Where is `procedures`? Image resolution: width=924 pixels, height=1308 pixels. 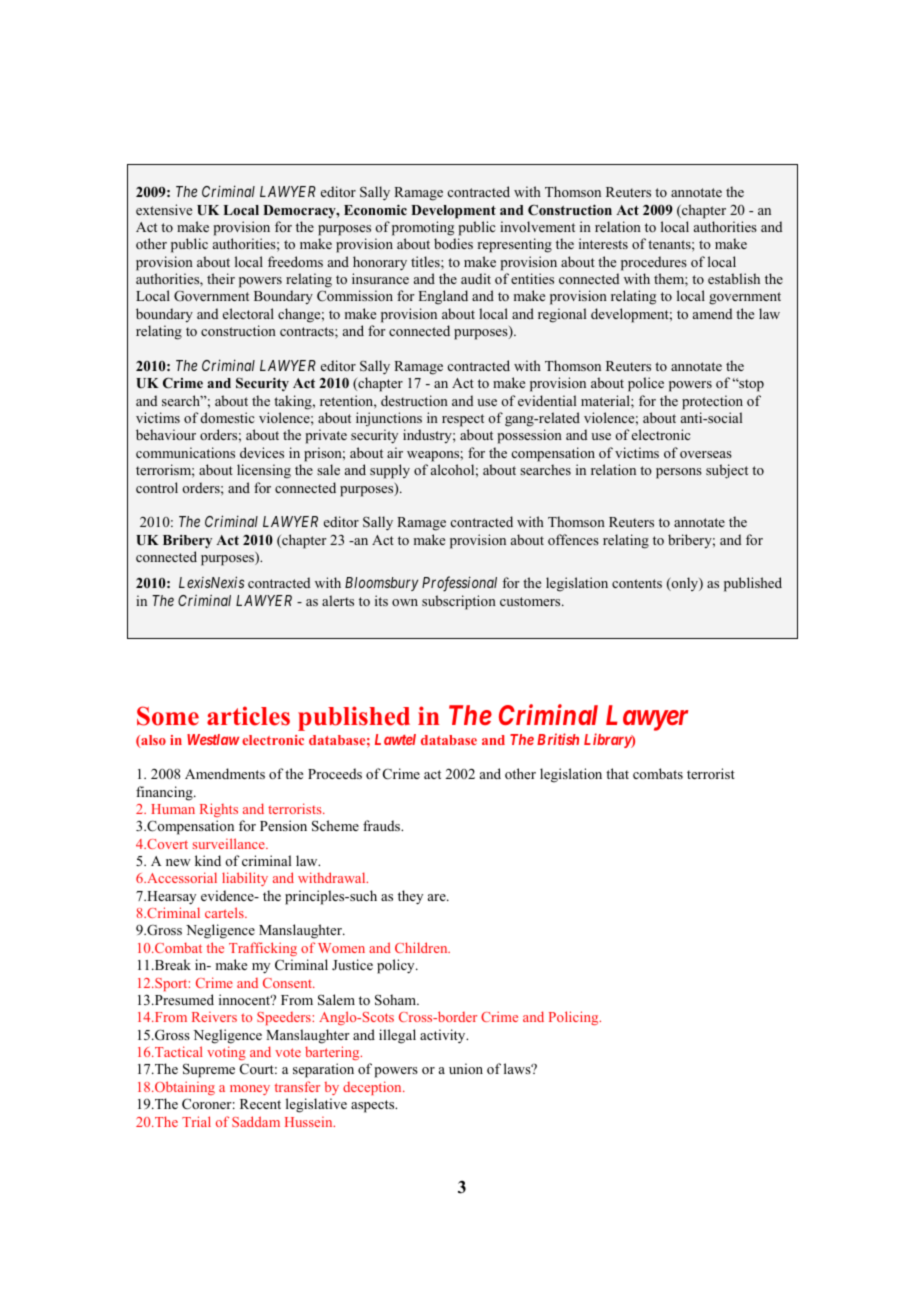
procedures is located at coordinates (654, 263).
